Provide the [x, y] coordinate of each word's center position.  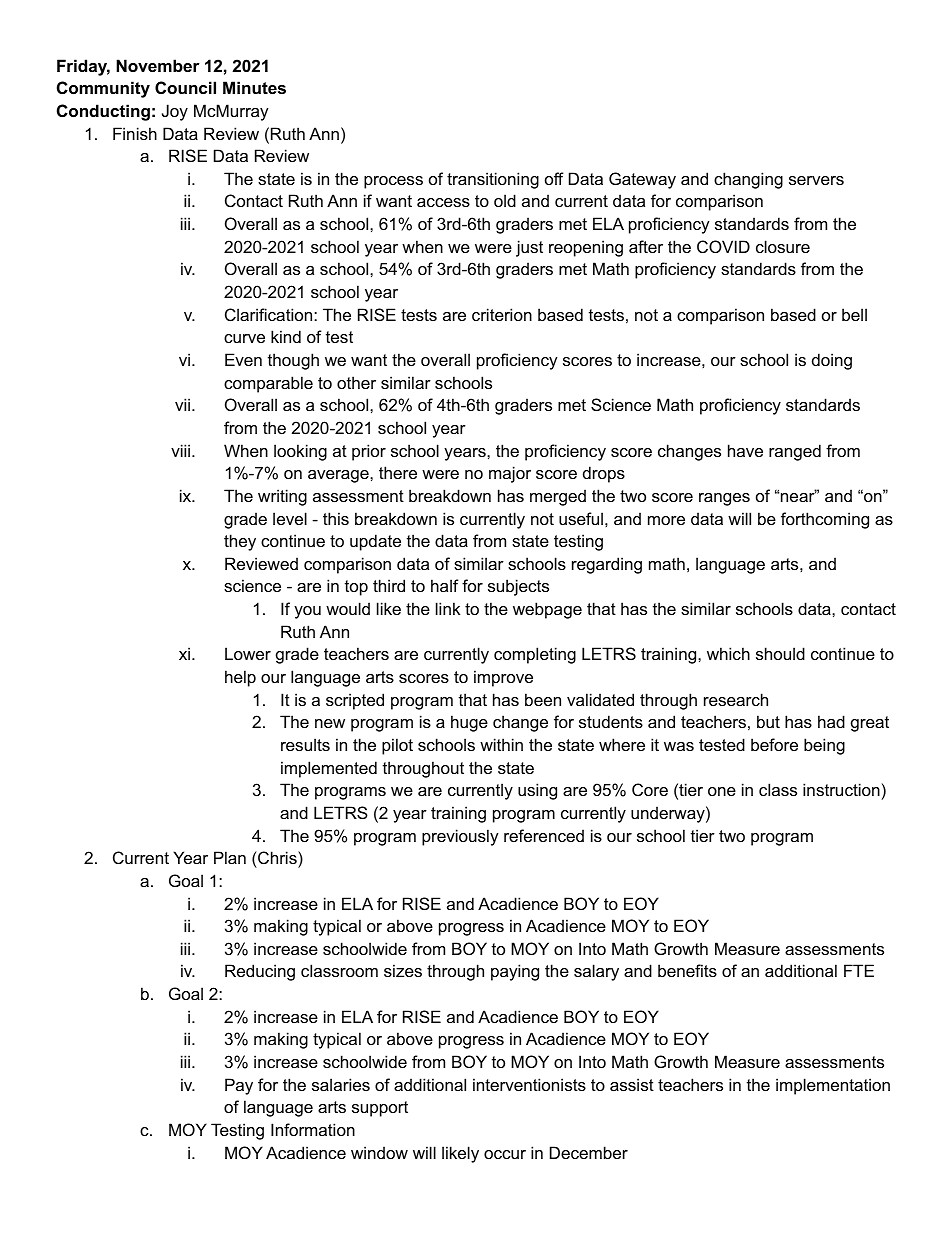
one [722, 791]
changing [748, 180]
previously [460, 837]
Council [185, 87]
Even [243, 359]
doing [832, 361]
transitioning [493, 180]
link [448, 608]
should [780, 653]
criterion [502, 314]
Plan [230, 857]
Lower [248, 653]
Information [313, 1129]
